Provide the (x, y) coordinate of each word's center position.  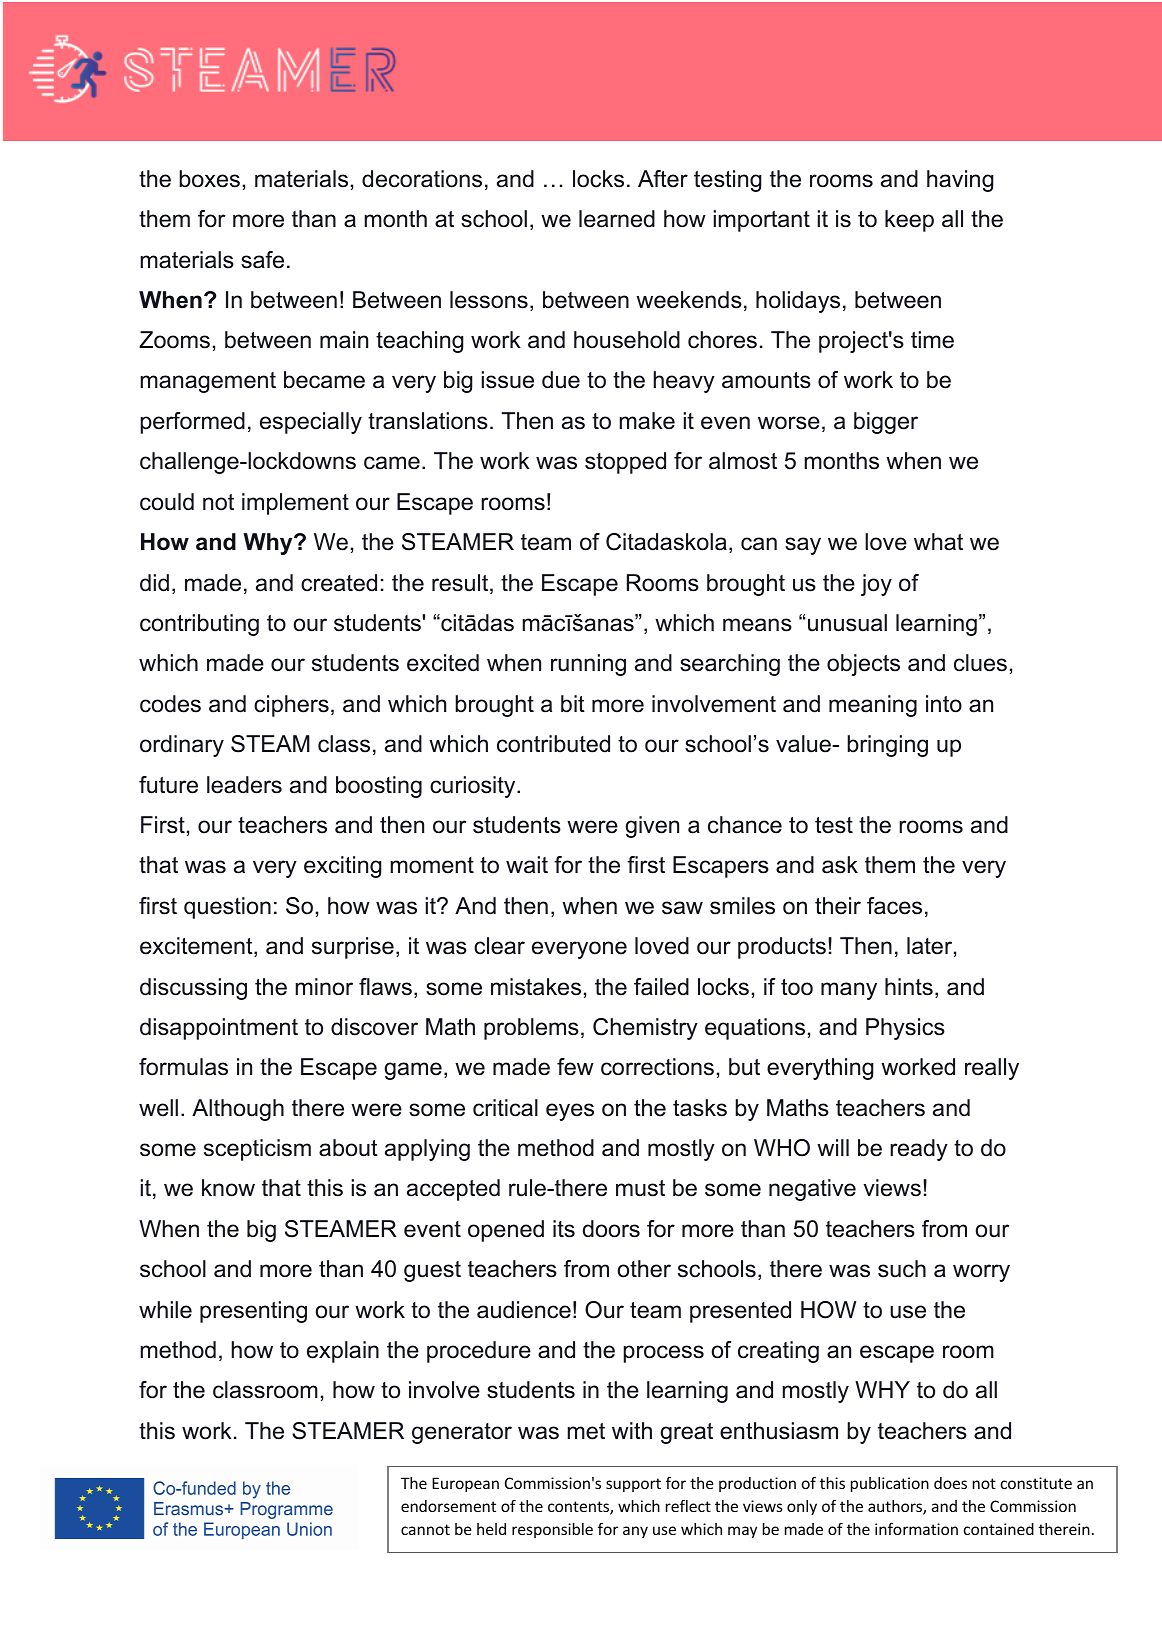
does (950, 1483)
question (227, 908)
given (652, 827)
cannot (425, 1529)
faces (894, 906)
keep (909, 221)
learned (617, 219)
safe (262, 260)
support (633, 1485)
